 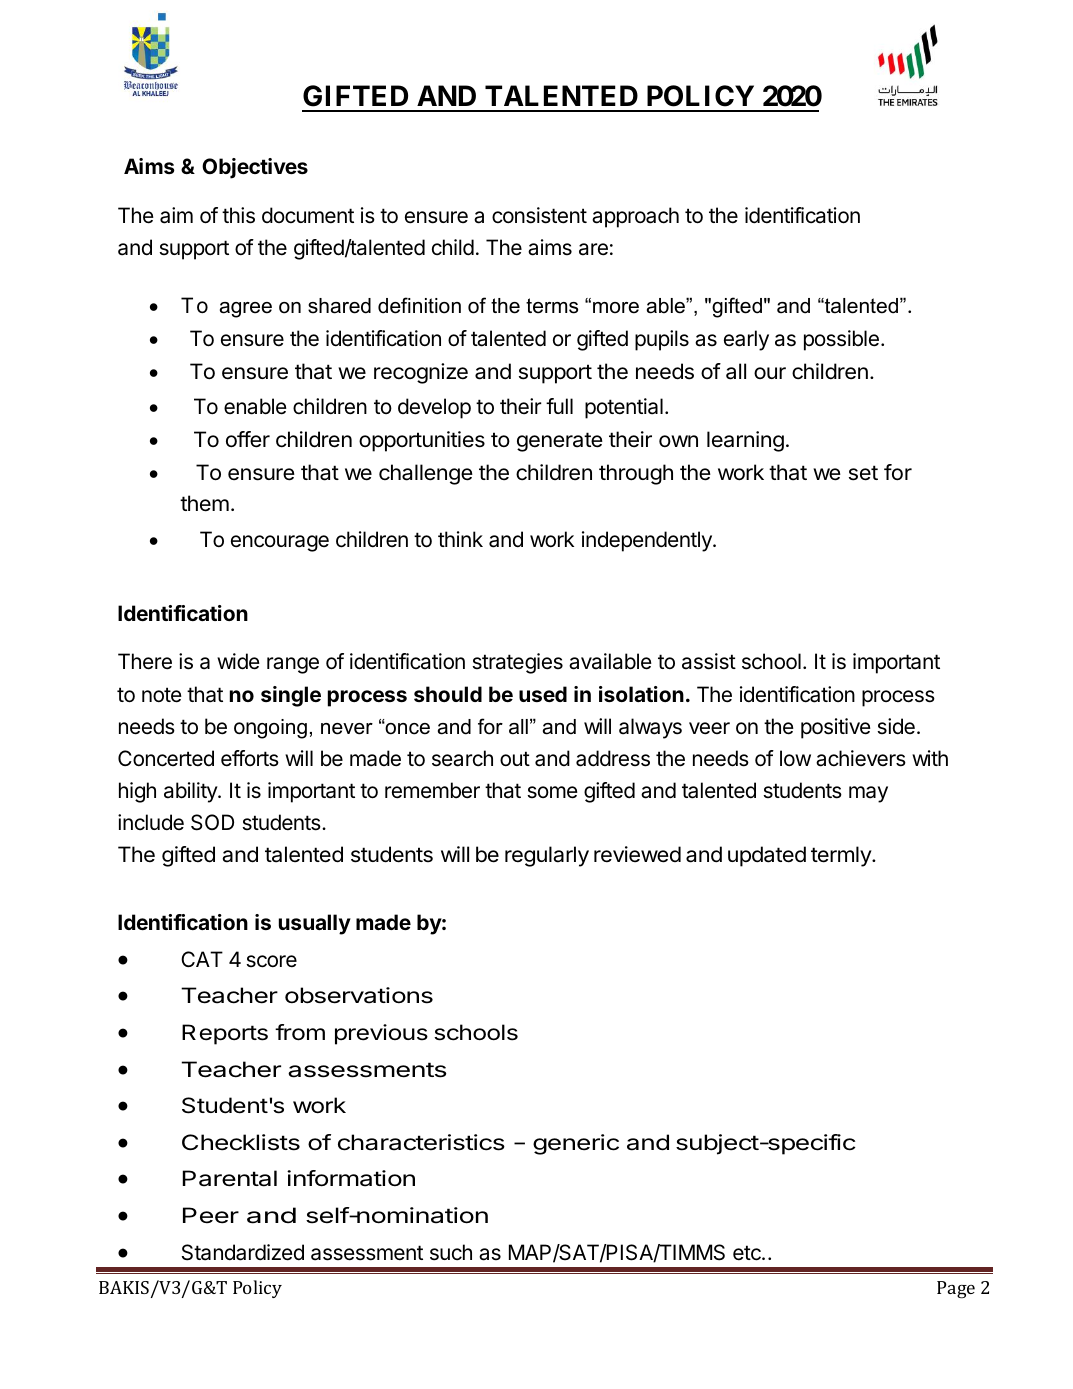 What do you see at coordinates (270, 729) in the screenshot?
I see `ongoing` at bounding box center [270, 729].
